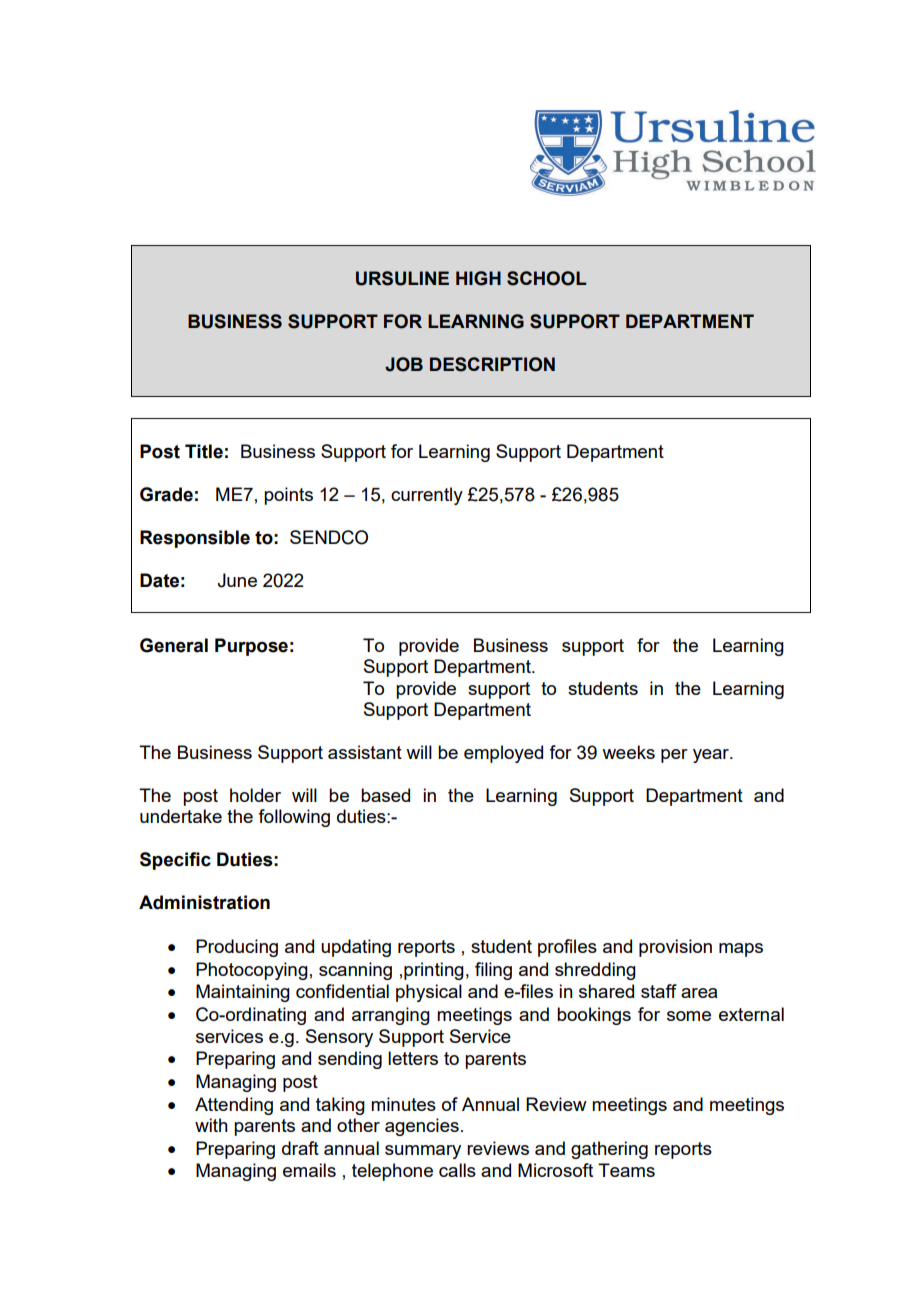 This screenshot has width=924, height=1308. I want to click on calls, so click(457, 1170).
